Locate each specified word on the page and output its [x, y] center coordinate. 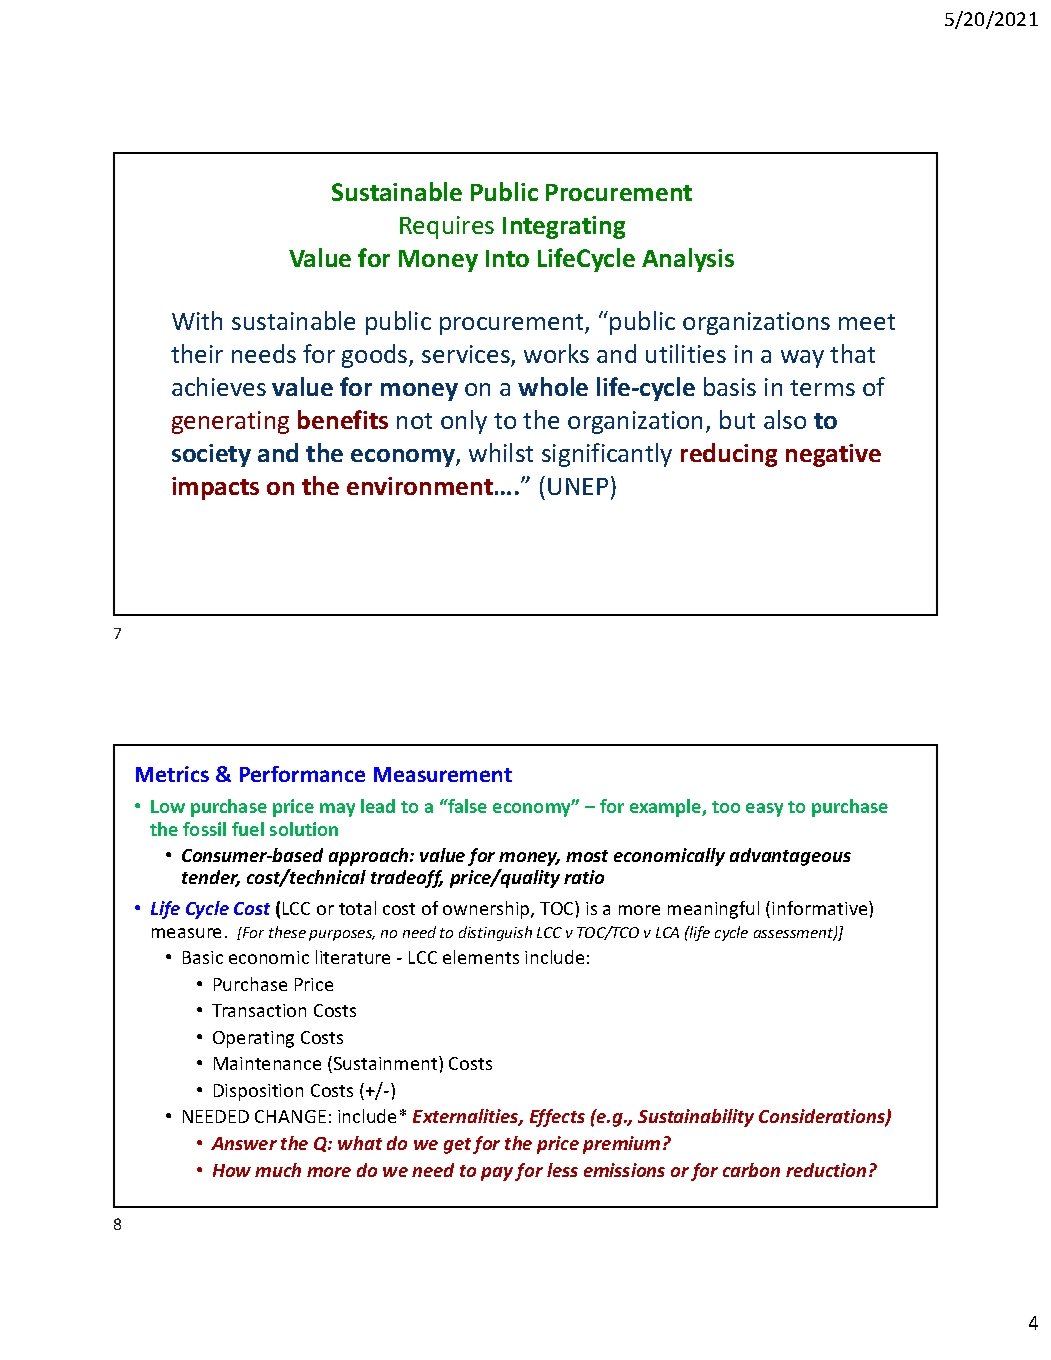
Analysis [688, 260]
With [197, 320]
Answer [244, 1143]
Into [507, 258]
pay [497, 1174]
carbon [751, 1170]
